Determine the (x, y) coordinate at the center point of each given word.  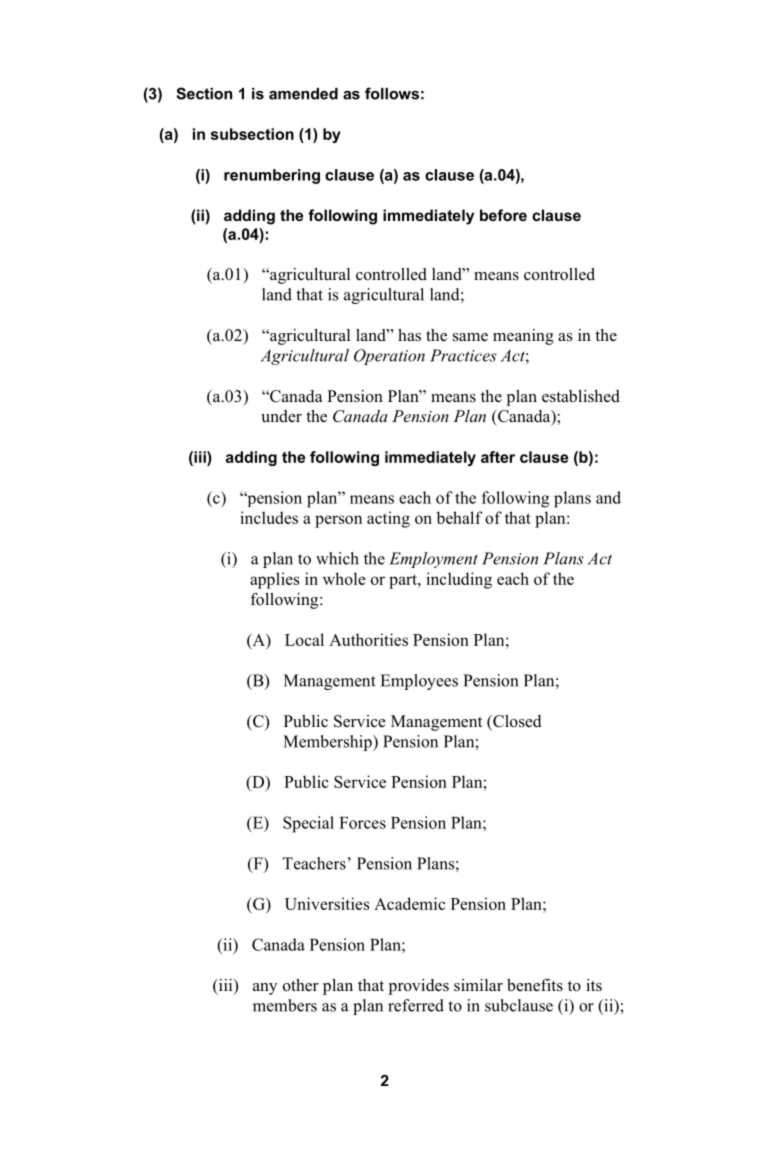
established (581, 396)
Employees (419, 682)
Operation (389, 357)
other (301, 985)
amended (303, 94)
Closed (516, 721)
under (281, 416)
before (503, 215)
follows (392, 93)
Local (304, 639)
